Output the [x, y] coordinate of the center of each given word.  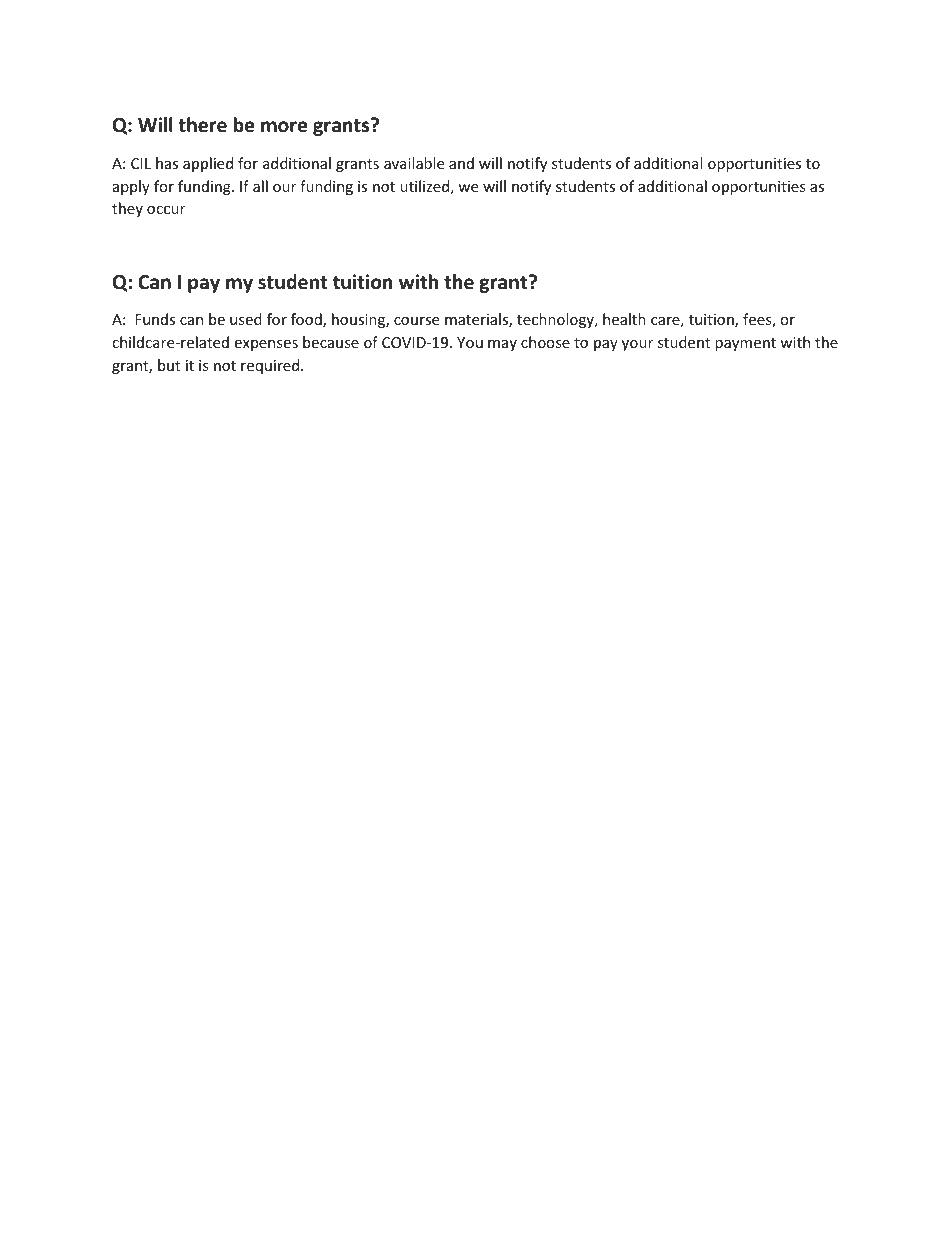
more [284, 127]
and [461, 163]
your [637, 345]
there [202, 125]
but [169, 365]
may [502, 345]
